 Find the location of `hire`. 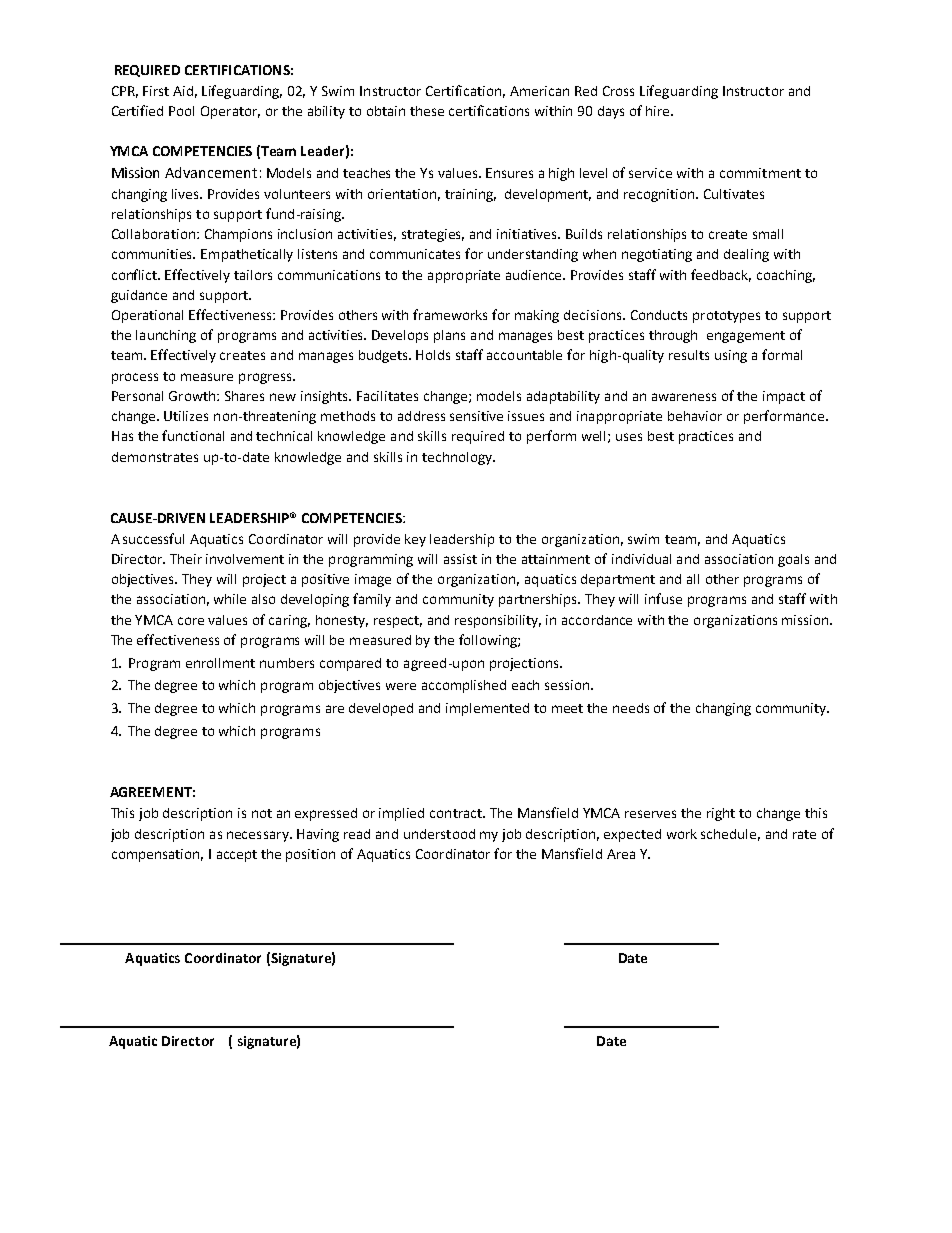

hire is located at coordinates (659, 111).
